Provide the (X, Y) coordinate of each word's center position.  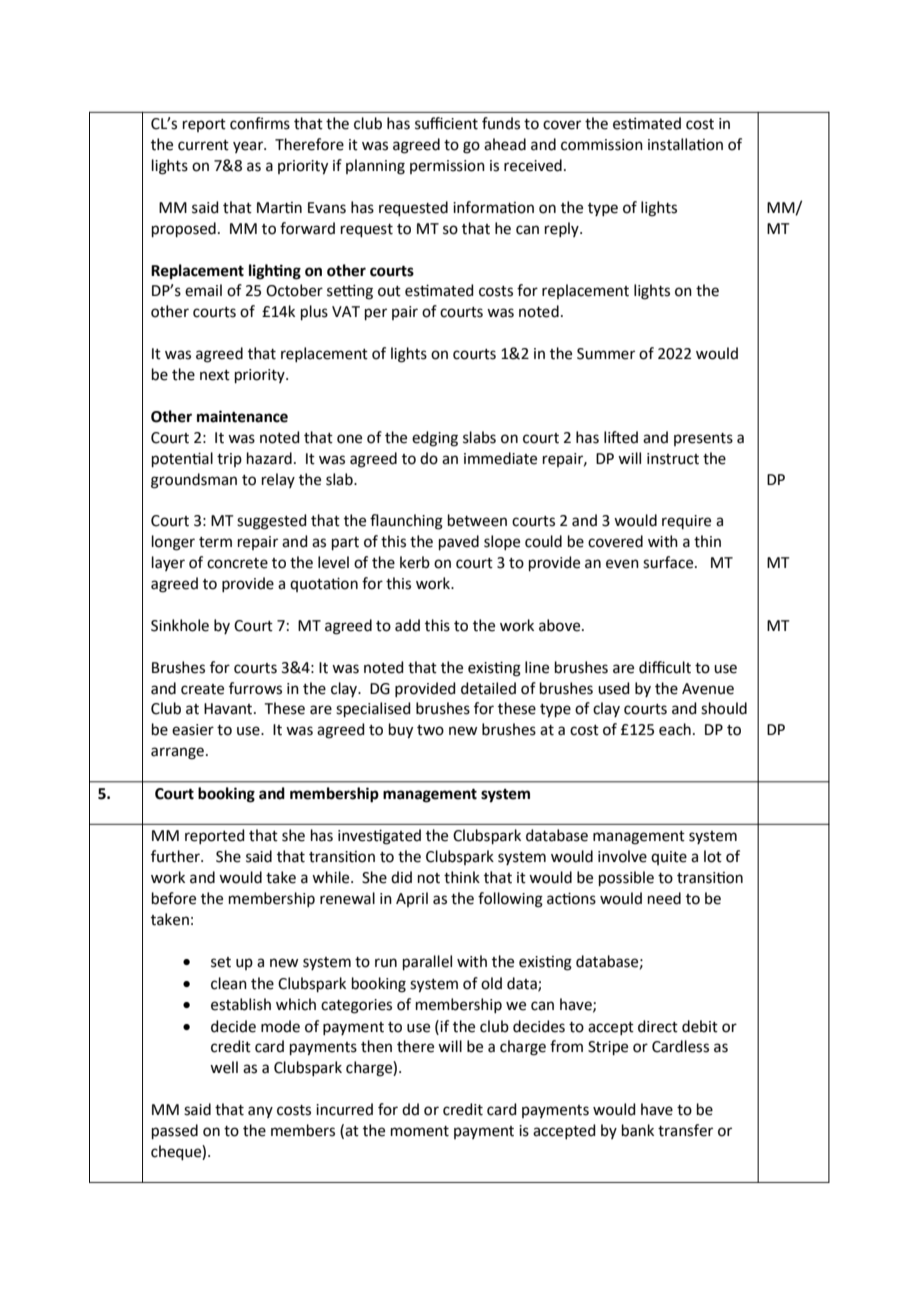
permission (447, 167)
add (407, 625)
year (249, 147)
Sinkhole (180, 625)
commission (602, 145)
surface (669, 562)
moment (420, 1131)
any (260, 1112)
